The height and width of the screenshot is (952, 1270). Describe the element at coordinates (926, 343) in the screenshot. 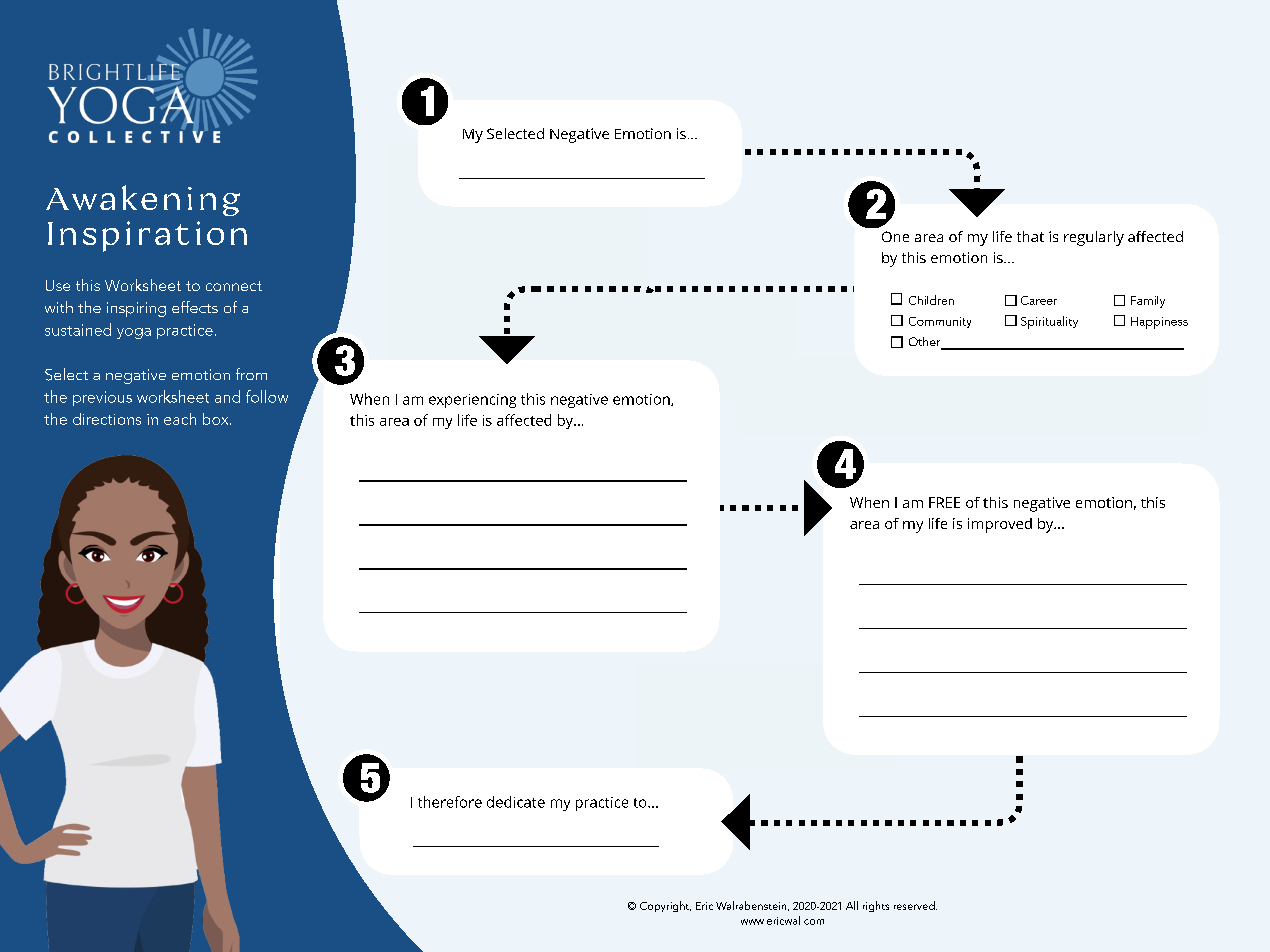

I see `Other` at that location.
